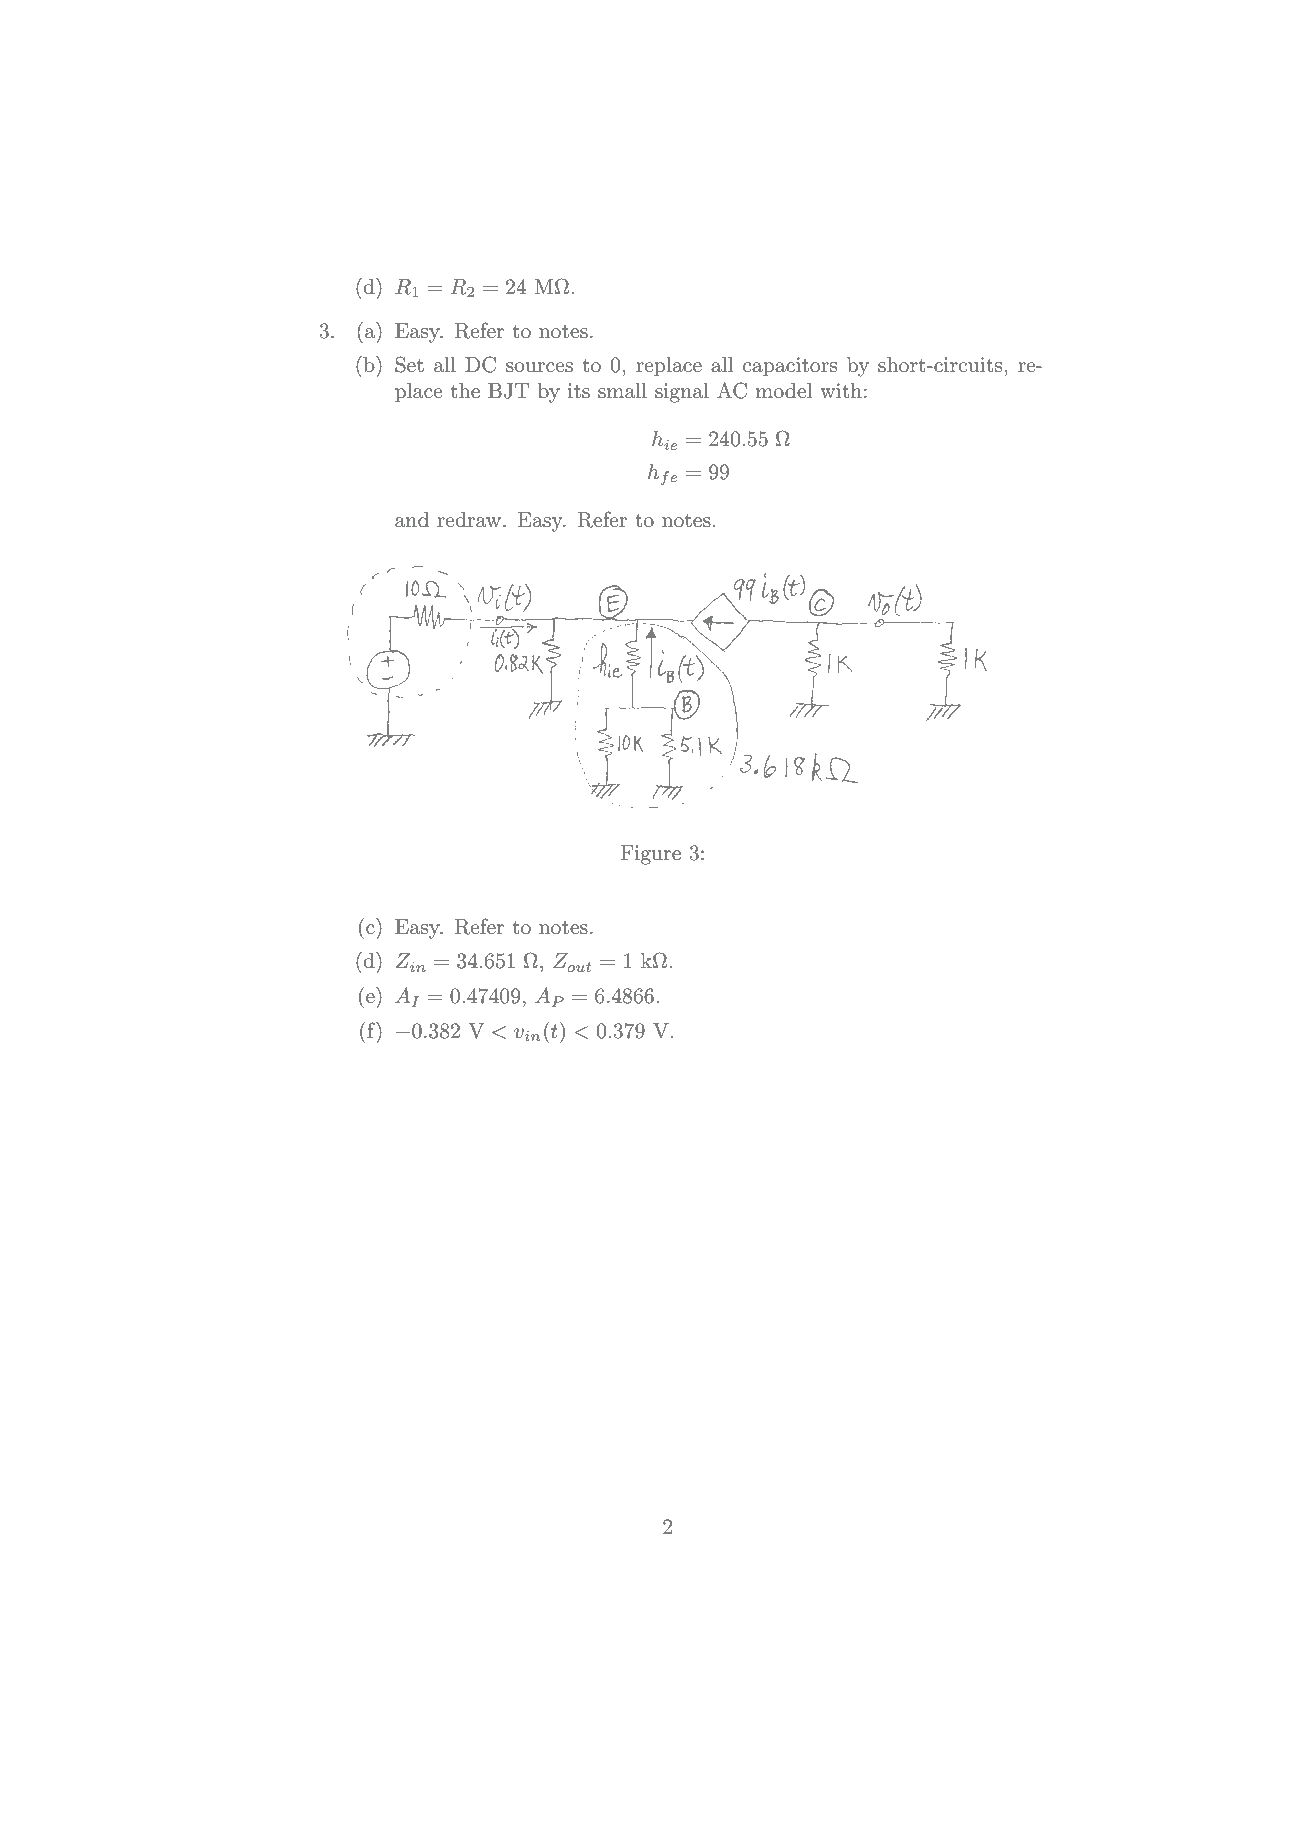 The width and height of the page is (1300, 1839). What do you see at coordinates (539, 367) in the page?
I see `sources` at bounding box center [539, 367].
